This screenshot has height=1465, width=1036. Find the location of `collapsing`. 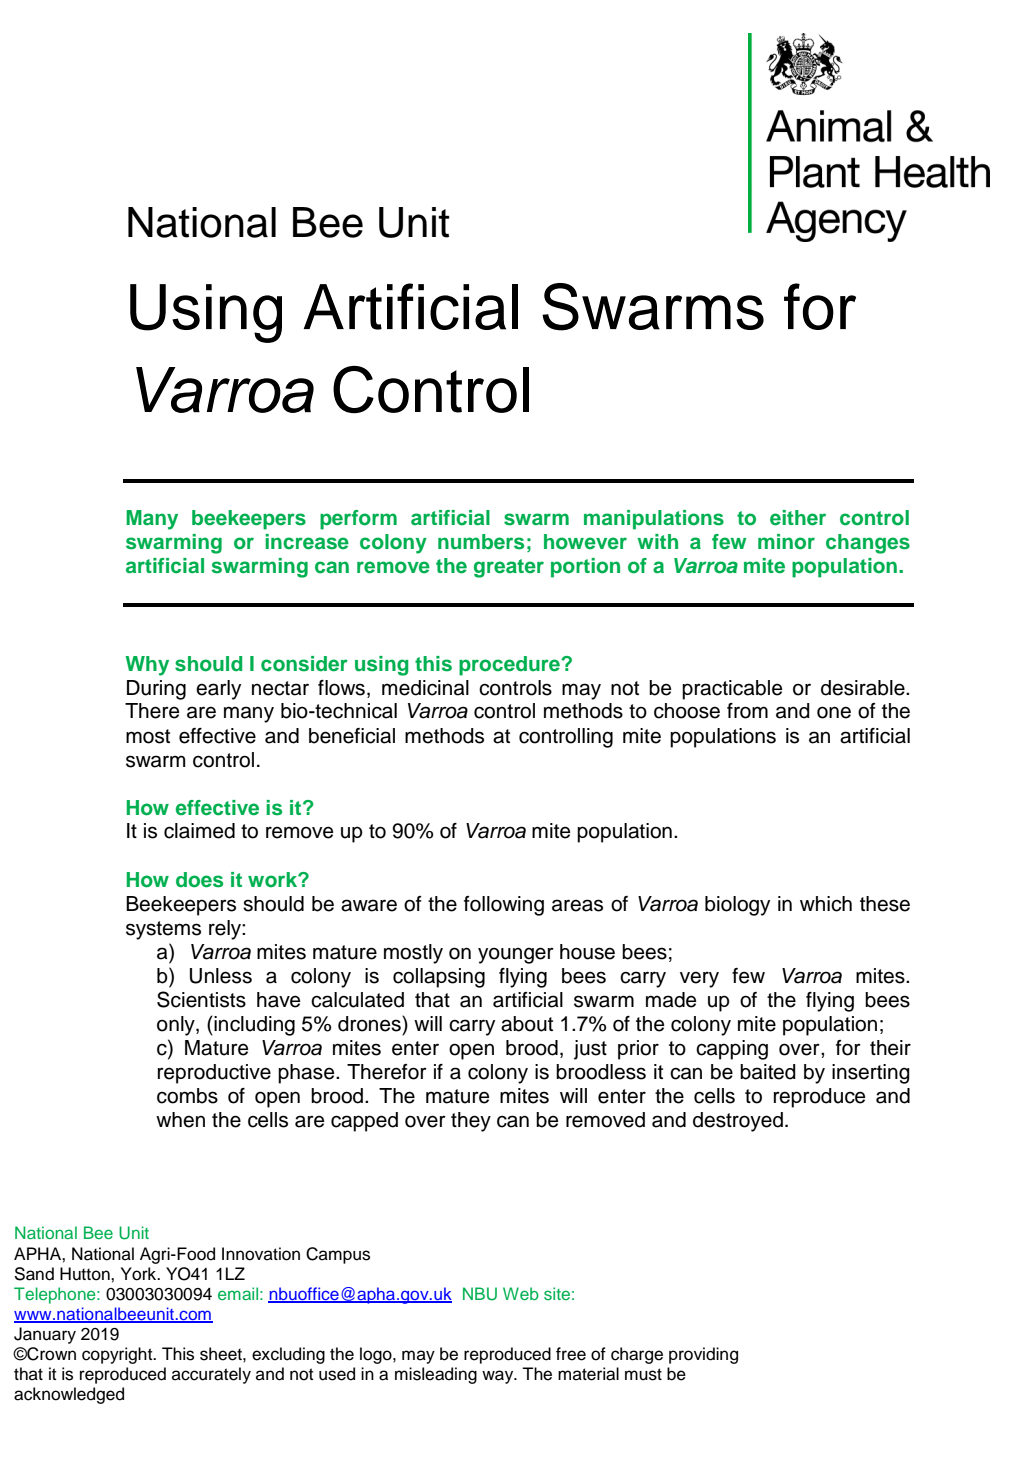

collapsing is located at coordinates (439, 978).
